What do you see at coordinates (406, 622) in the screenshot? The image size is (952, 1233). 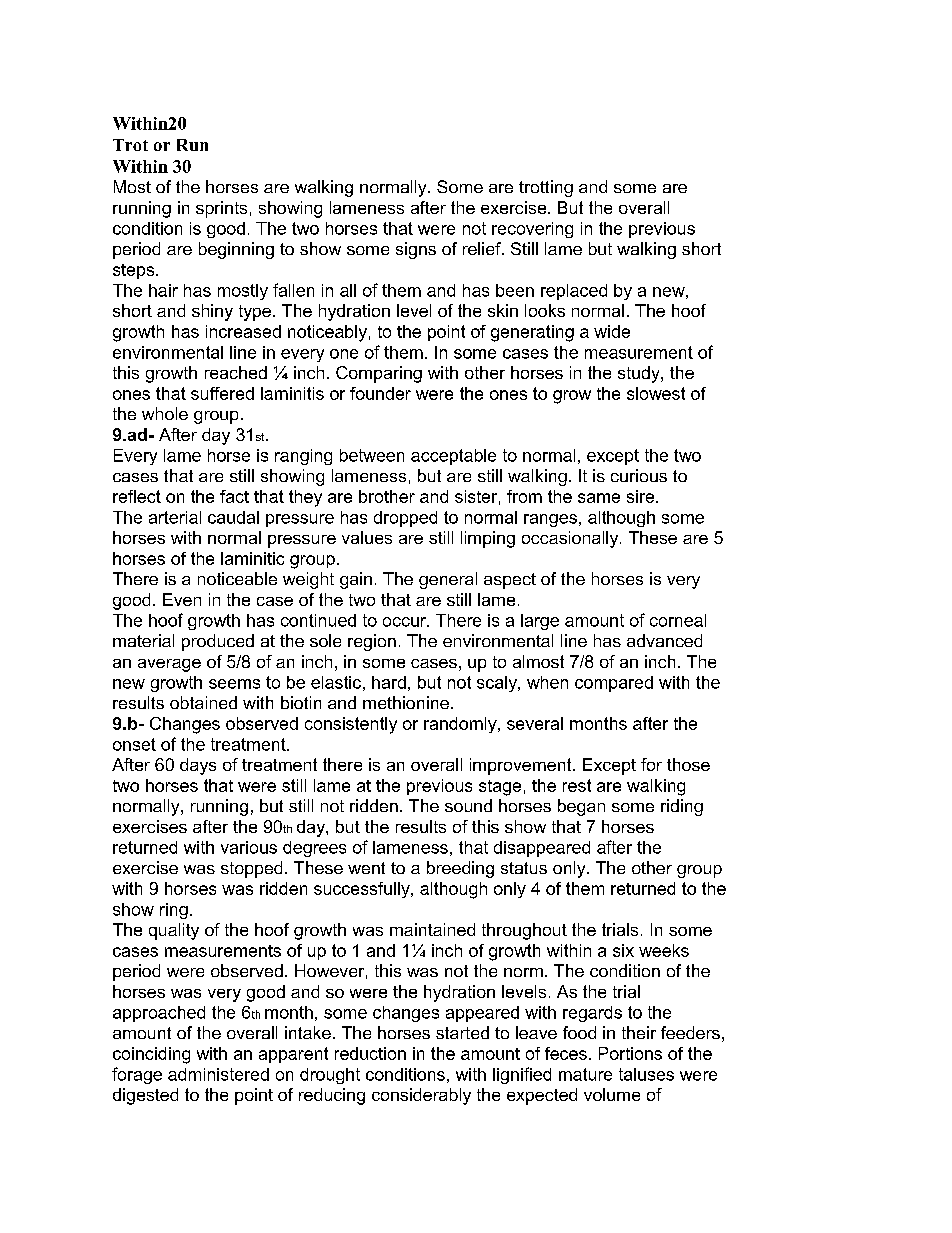 I see `occur` at bounding box center [406, 622].
